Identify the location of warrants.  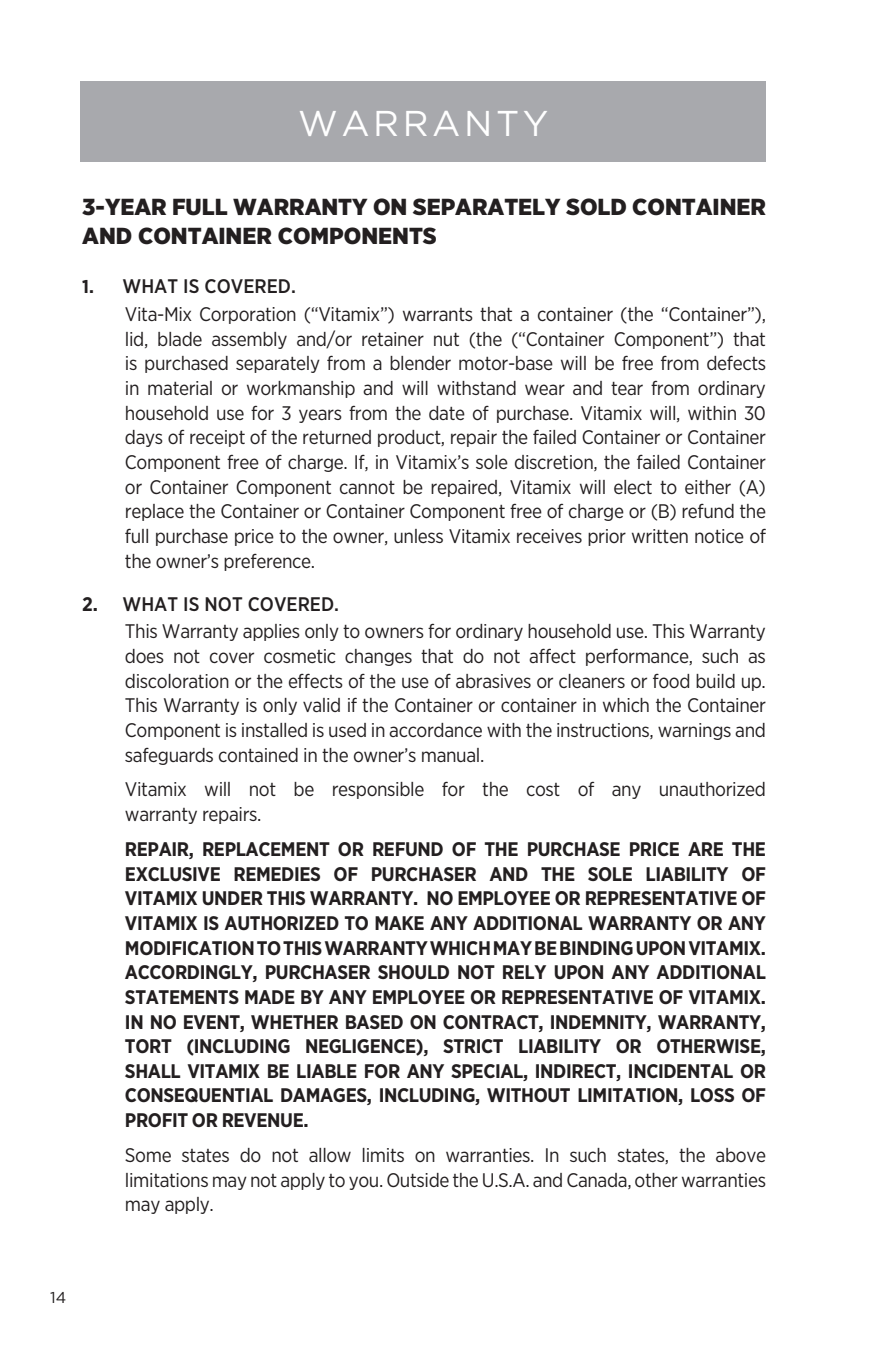
(438, 314).
